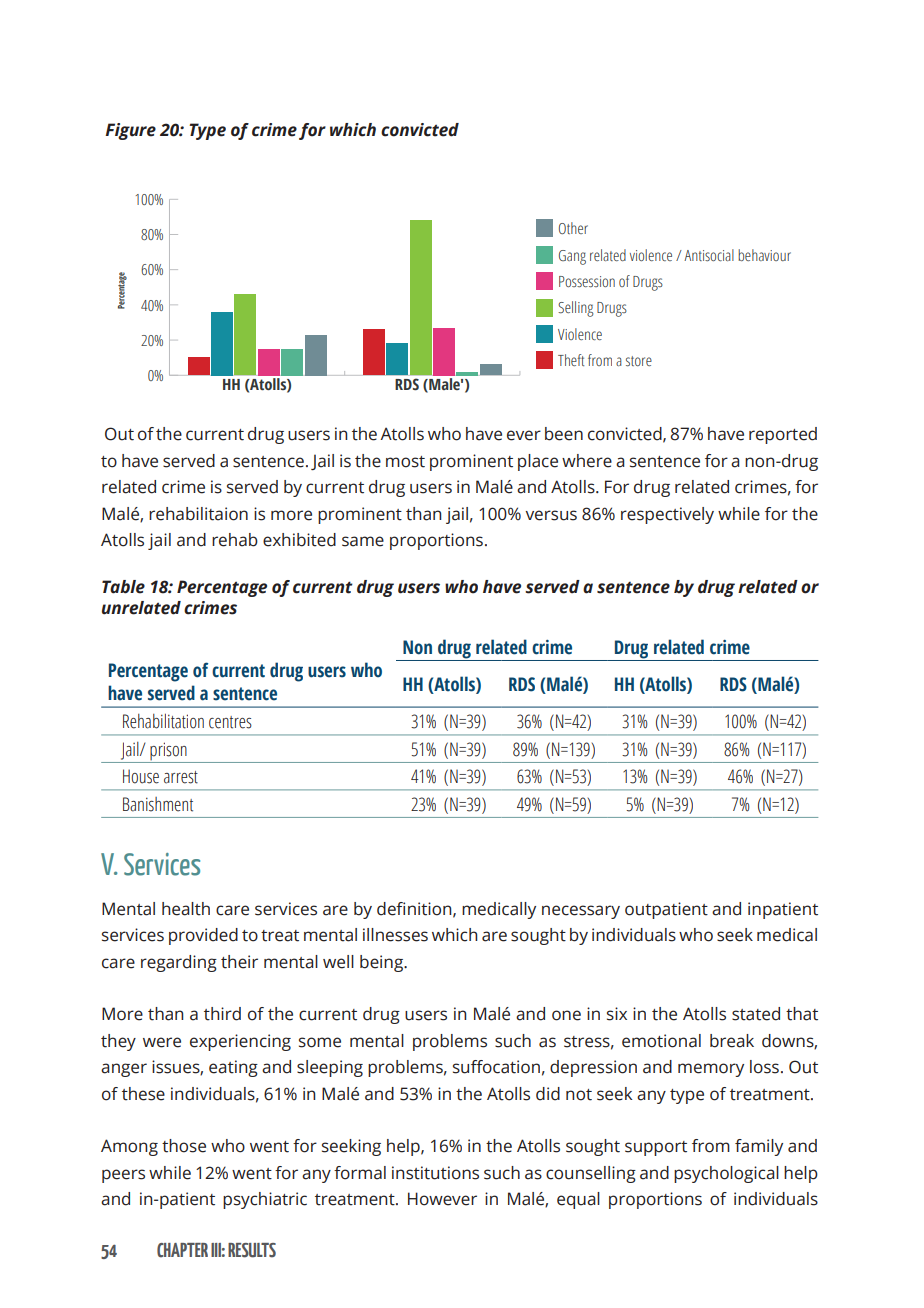 The height and width of the document is (1308, 924). What do you see at coordinates (709, 255) in the document?
I see `Antisocial` at bounding box center [709, 255].
